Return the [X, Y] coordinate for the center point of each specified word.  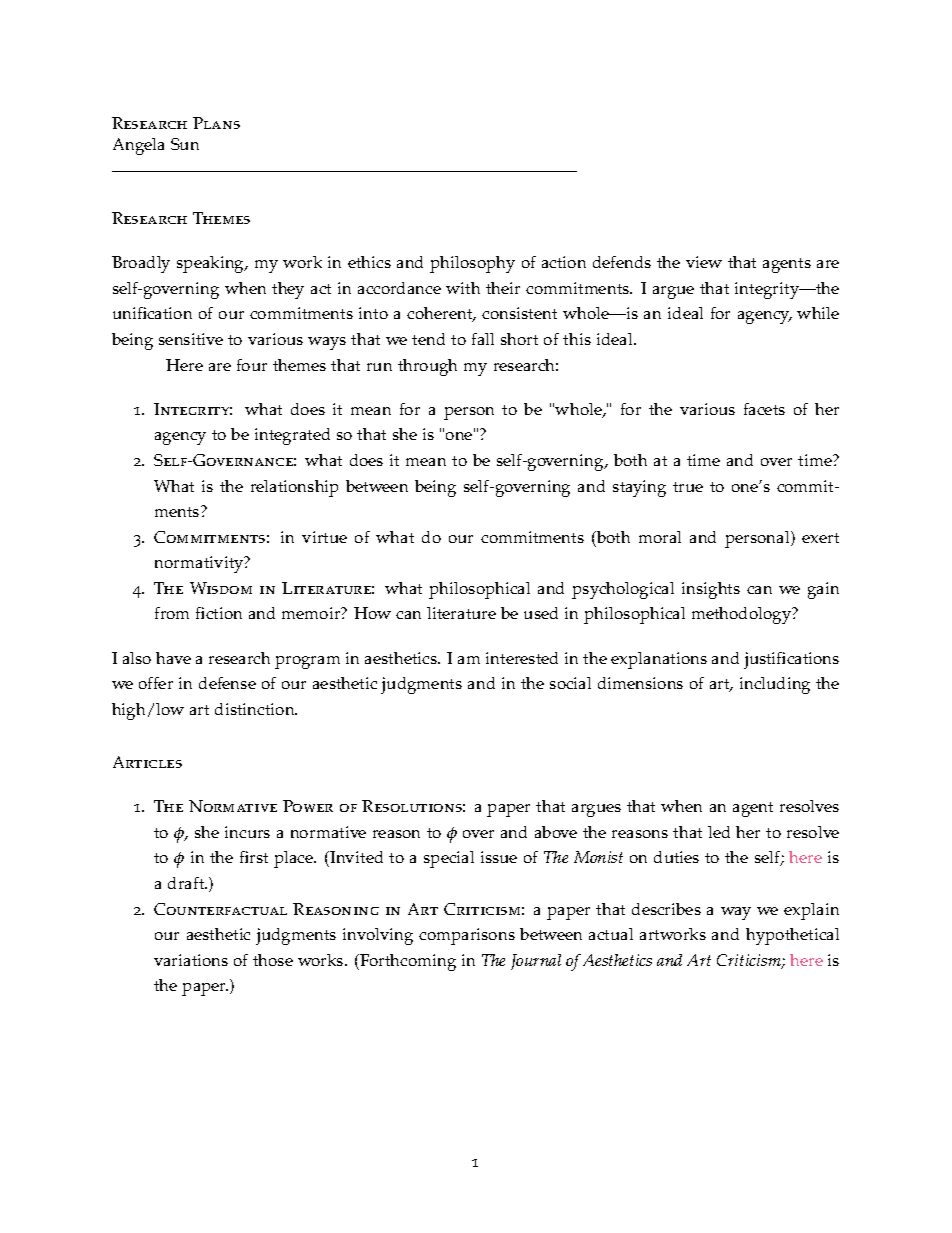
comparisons [467, 936]
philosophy [472, 264]
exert [820, 538]
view [704, 262]
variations [191, 960]
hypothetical [792, 936]
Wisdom [221, 588]
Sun [185, 144]
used [541, 613]
